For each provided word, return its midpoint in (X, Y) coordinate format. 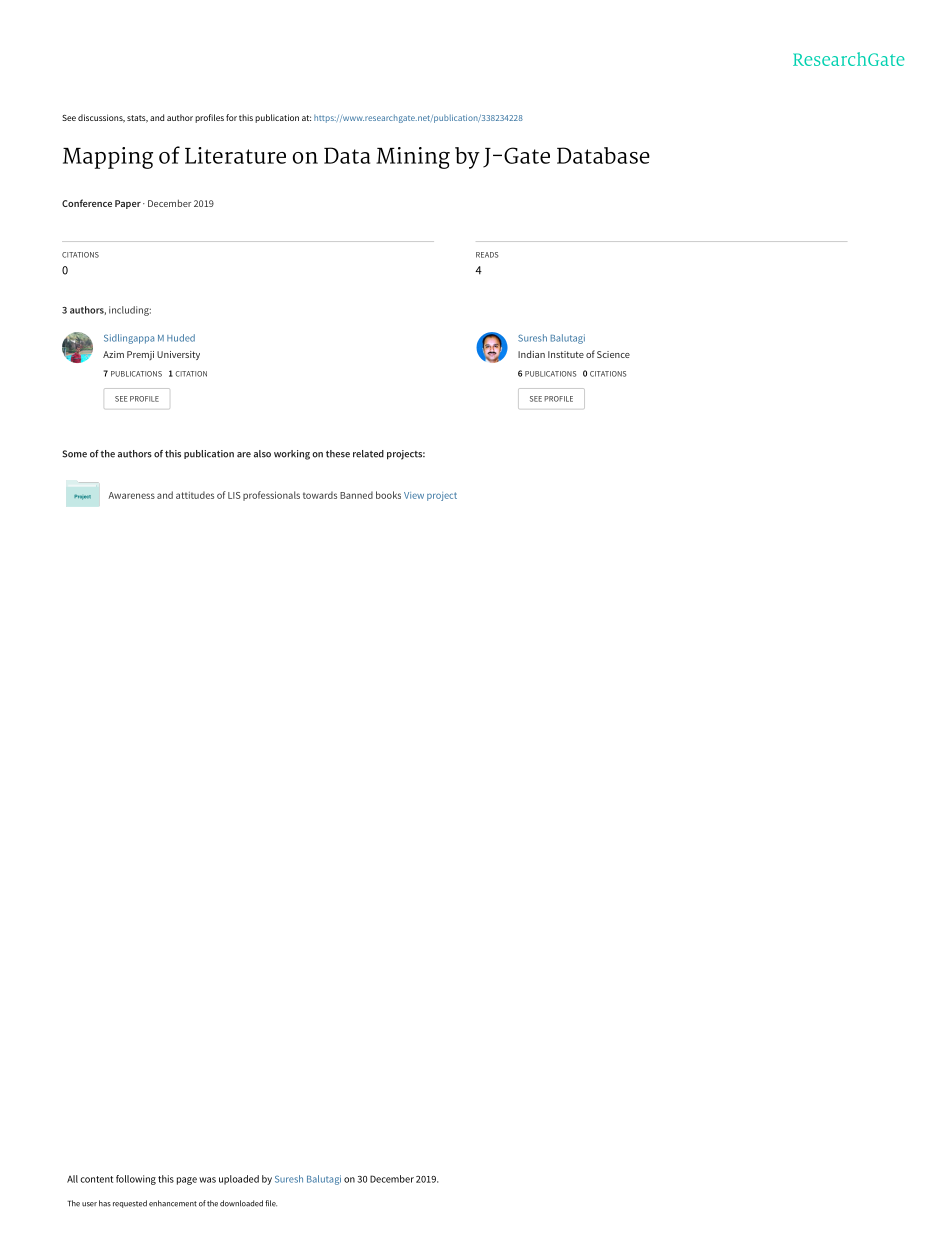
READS (487, 255)
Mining (413, 158)
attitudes (195, 495)
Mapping (108, 158)
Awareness (131, 495)
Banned (356, 495)
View (414, 495)
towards (320, 495)
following (136, 1180)
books (388, 495)
